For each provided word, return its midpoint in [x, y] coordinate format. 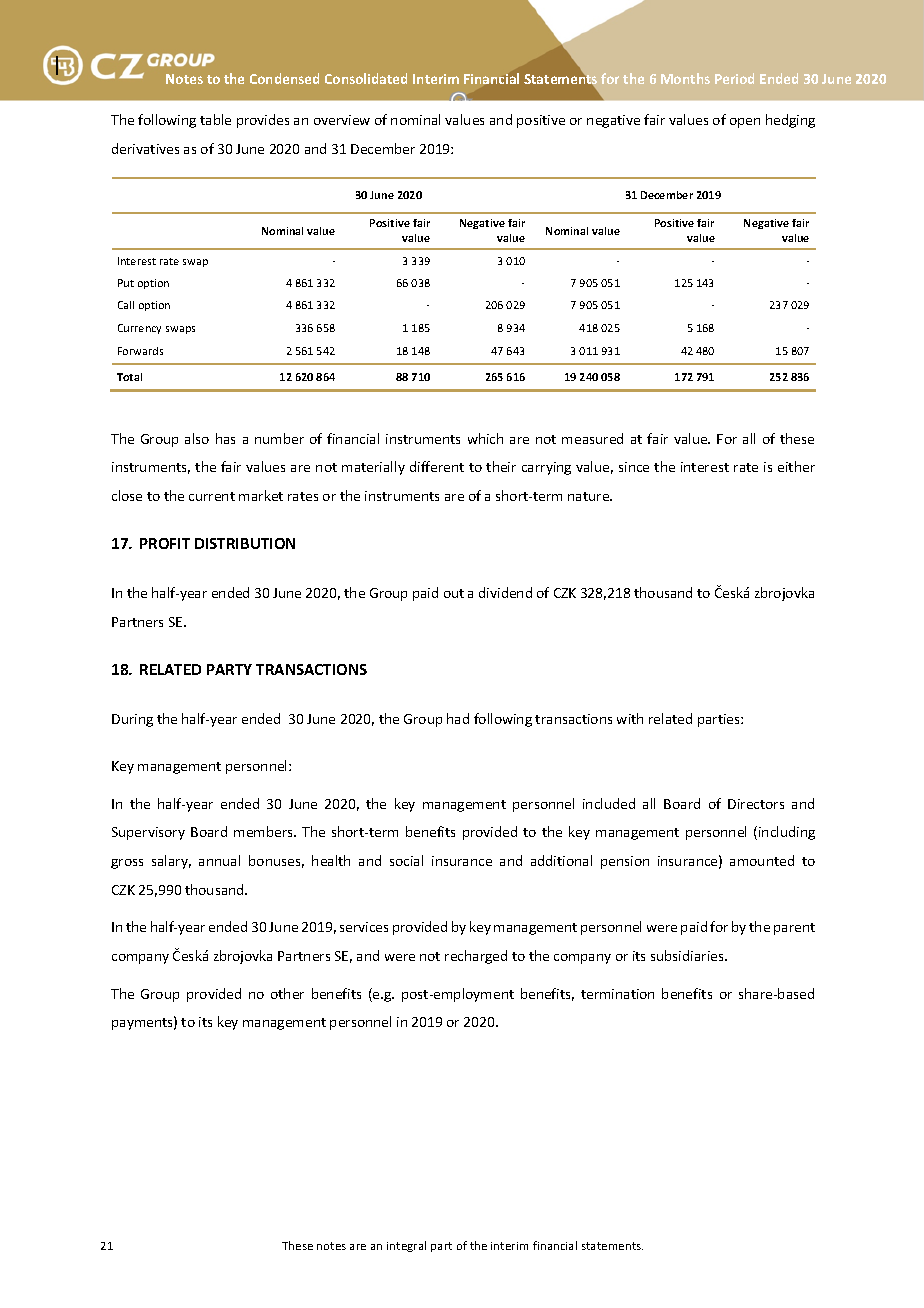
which [485, 438]
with [630, 718]
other [287, 993]
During [132, 720]
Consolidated [366, 78]
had [458, 718]
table [215, 119]
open [745, 123]
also [197, 438]
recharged [476, 957]
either [796, 466]
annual [219, 860]
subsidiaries [688, 955]
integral [406, 1246]
